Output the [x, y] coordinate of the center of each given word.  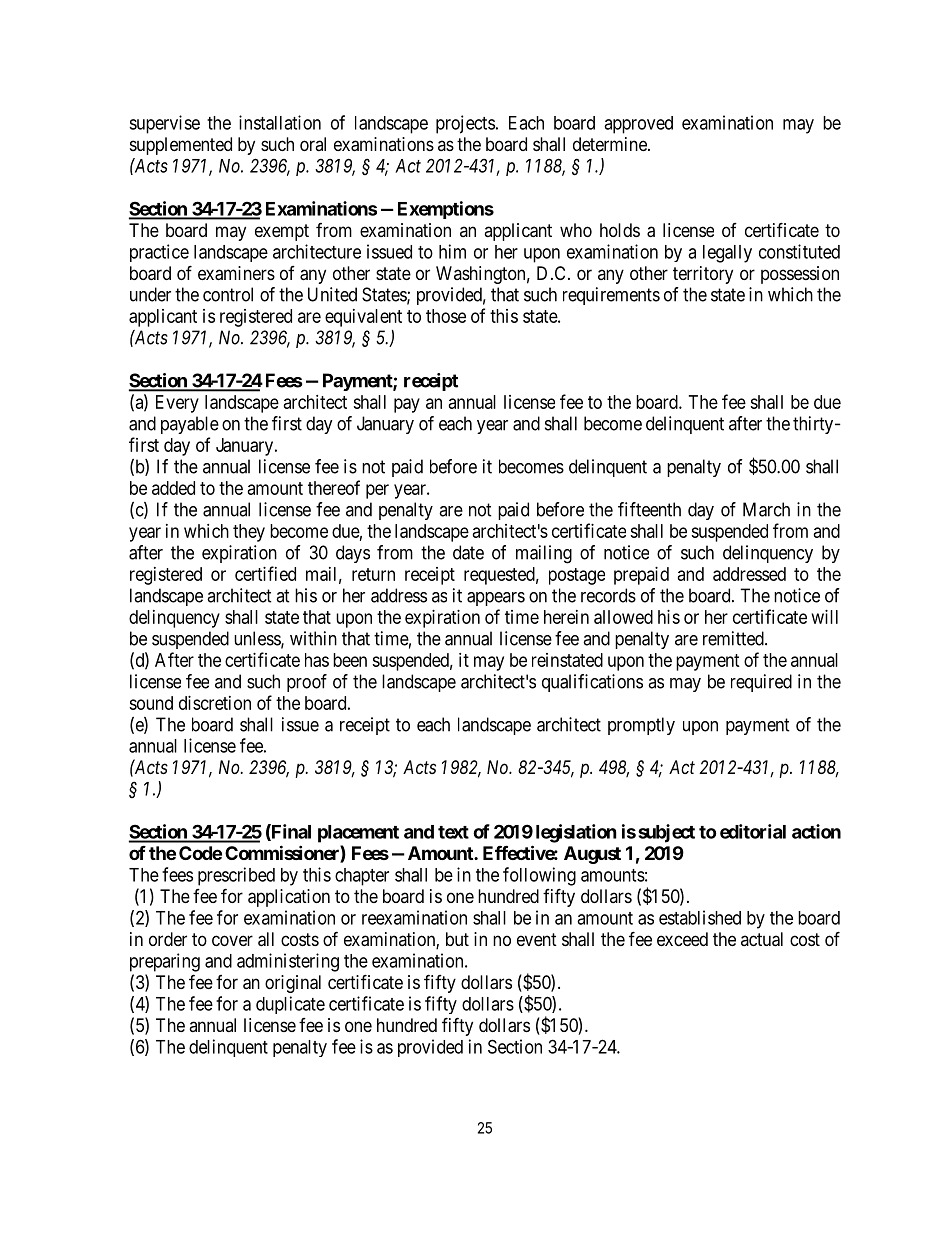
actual [762, 939]
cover [232, 940]
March [766, 509]
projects [465, 124]
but [457, 939]
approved [638, 125]
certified [265, 573]
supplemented [181, 146]
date [468, 552]
